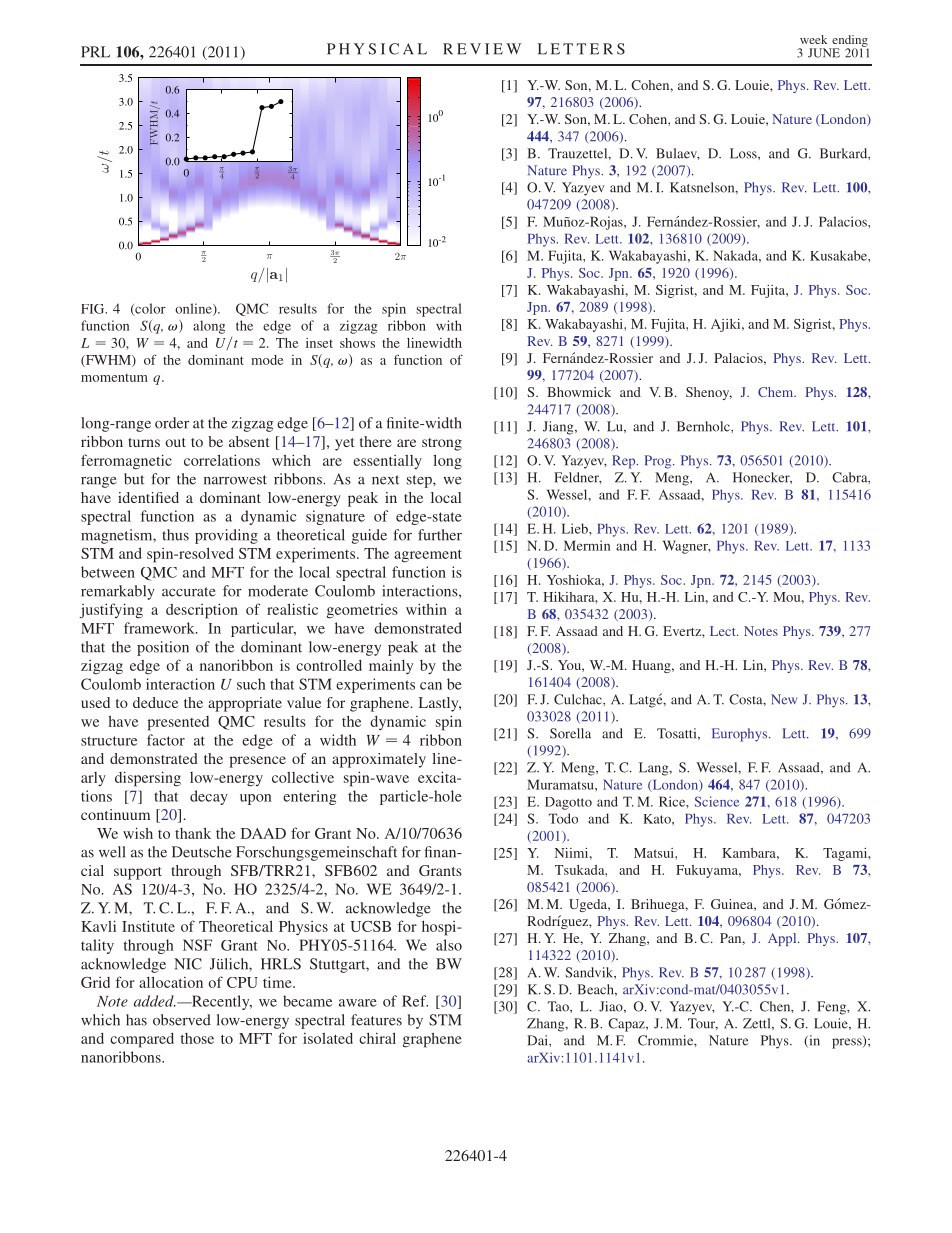 The image size is (952, 1233). I want to click on Ref, so click(415, 1001).
